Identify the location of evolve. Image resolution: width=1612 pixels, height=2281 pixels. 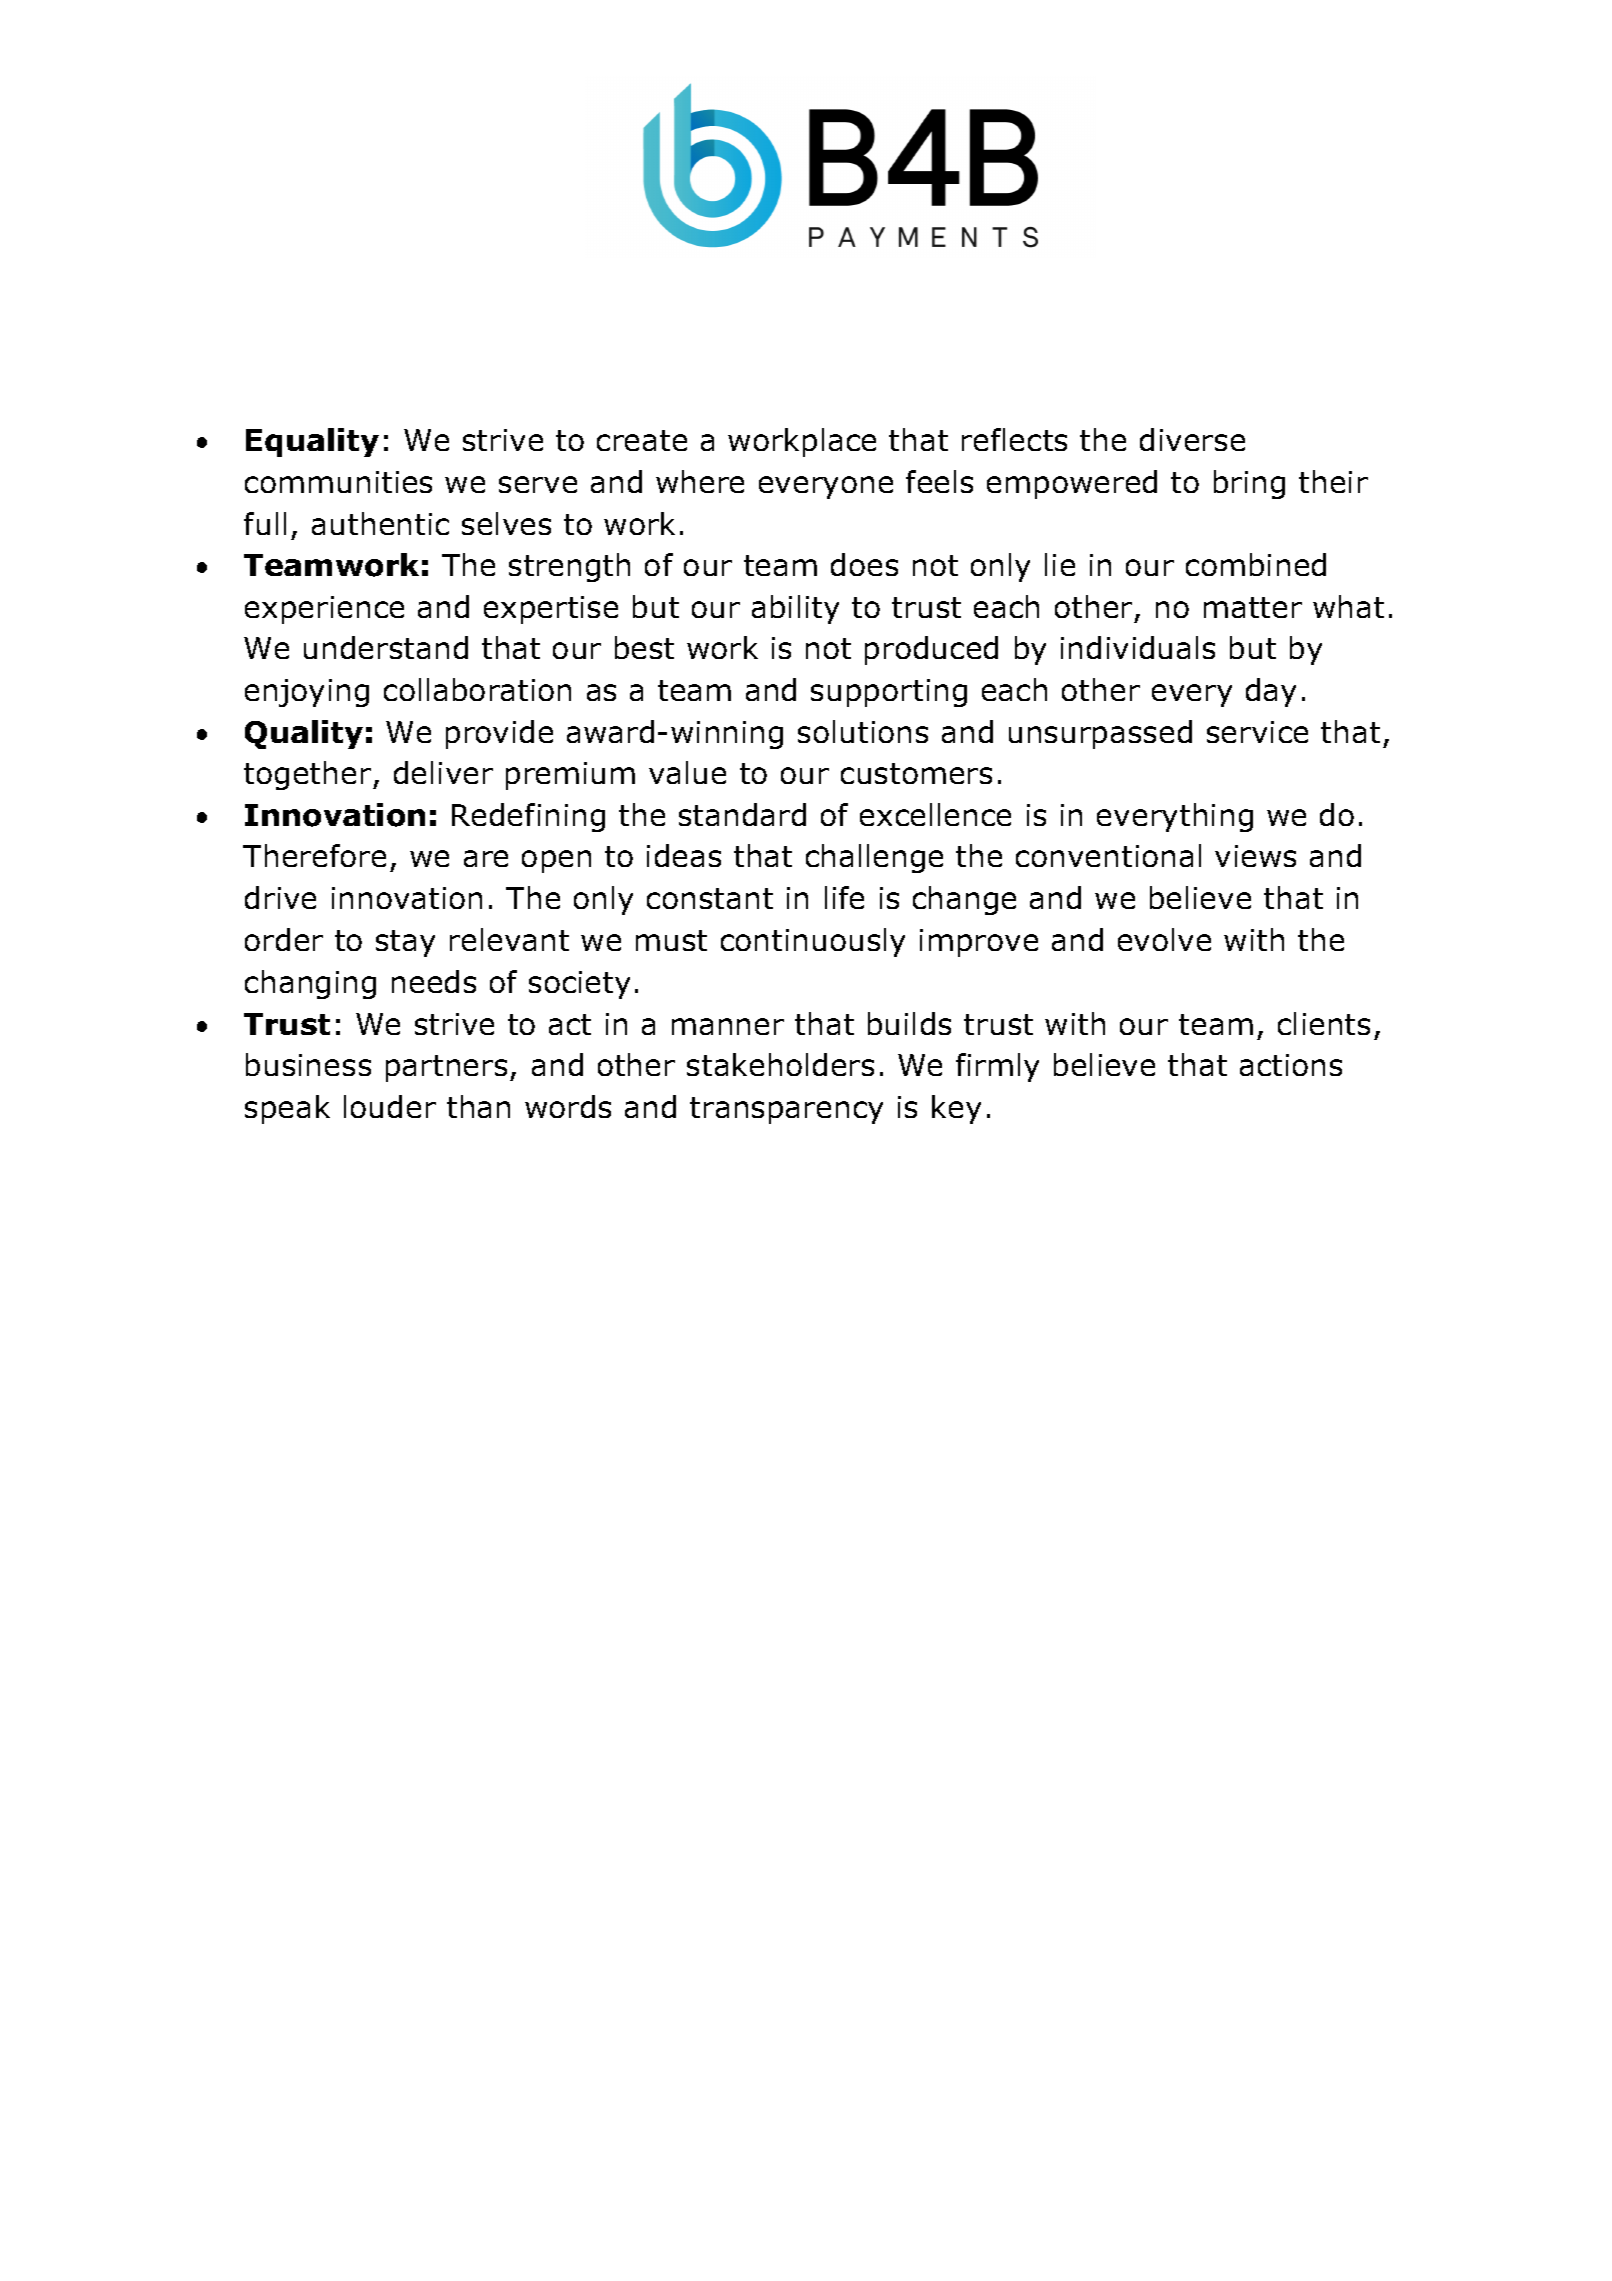
(1164, 939).
